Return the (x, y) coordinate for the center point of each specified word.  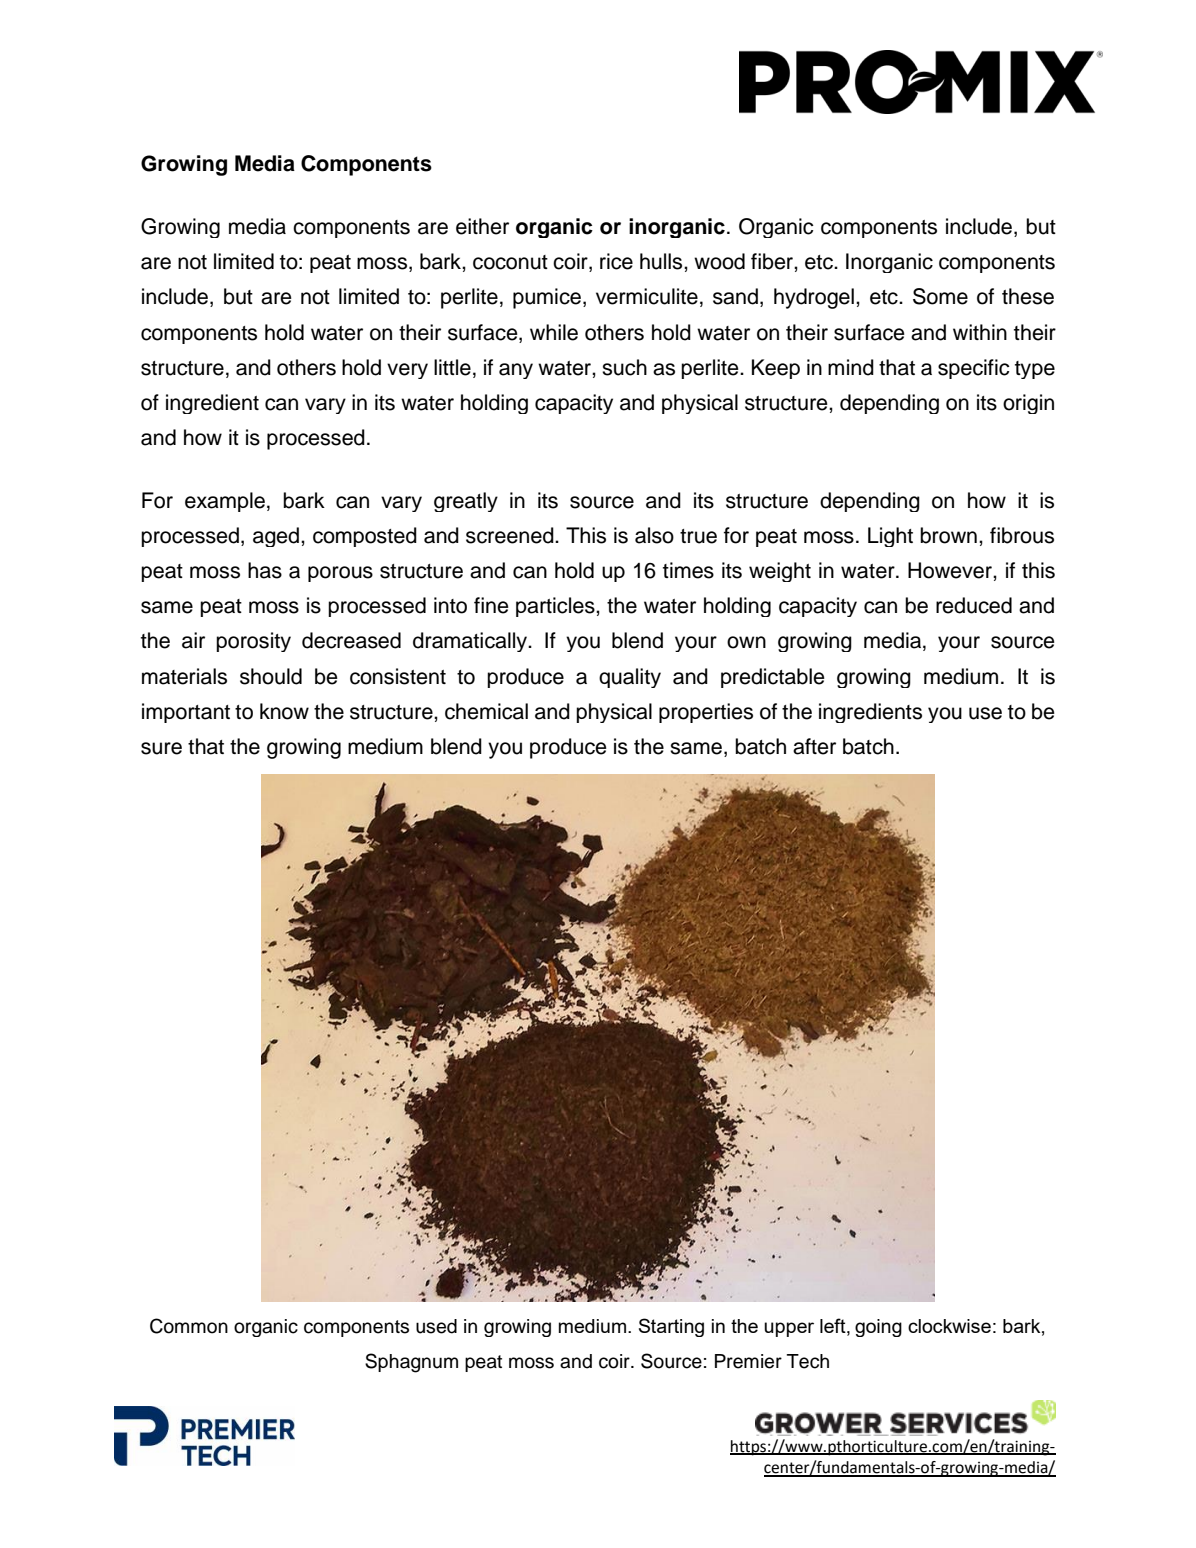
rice (616, 261)
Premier (748, 1361)
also (654, 535)
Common (189, 1326)
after (814, 746)
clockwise (949, 1326)
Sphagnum (411, 1363)
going (878, 1328)
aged (276, 537)
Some (940, 296)
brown (948, 535)
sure (161, 748)
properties (706, 713)
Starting (671, 1327)
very (407, 371)
